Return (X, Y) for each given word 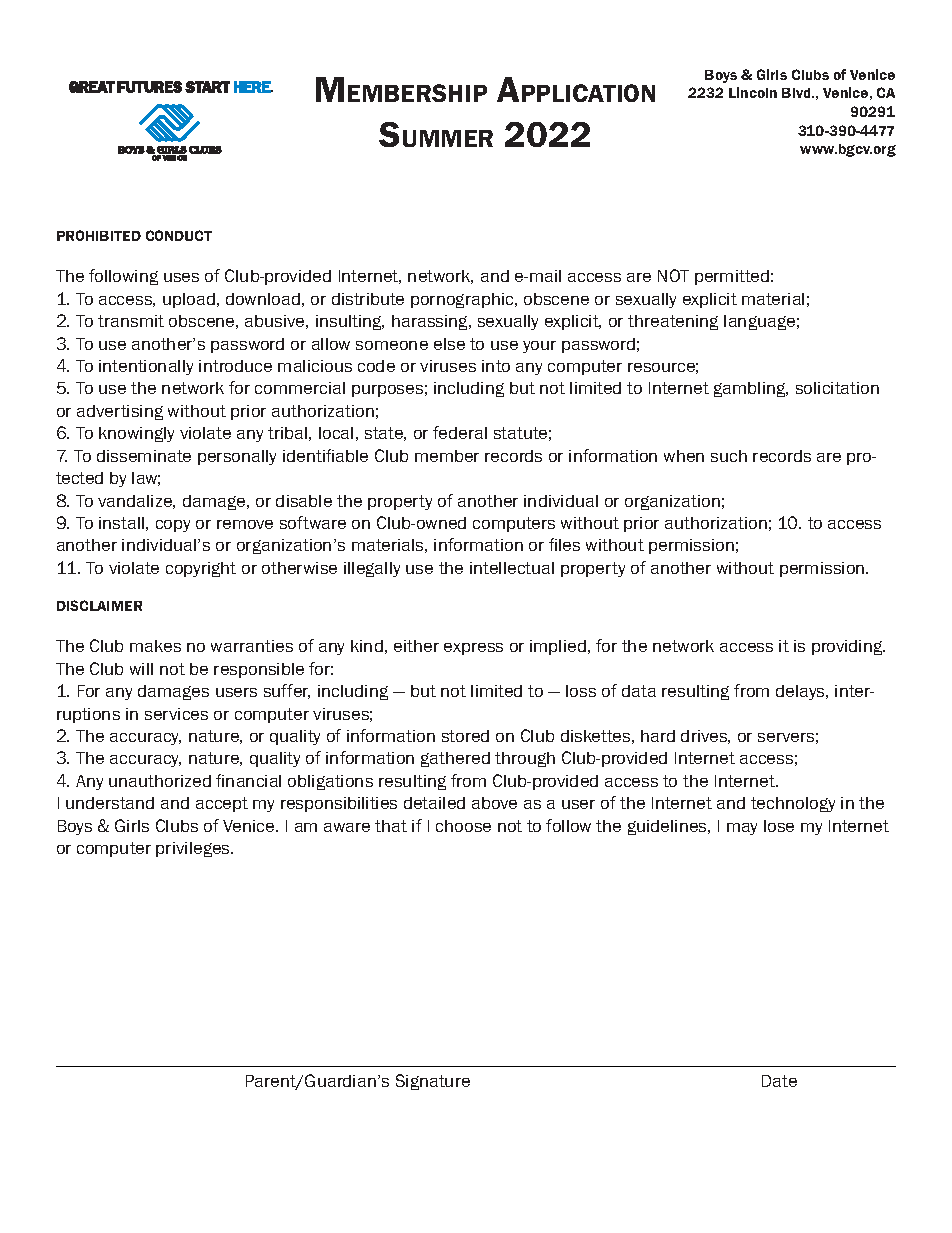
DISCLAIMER (99, 605)
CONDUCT (179, 235)
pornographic (463, 300)
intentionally (146, 367)
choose (463, 826)
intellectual (512, 568)
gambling (751, 389)
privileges (194, 849)
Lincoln (753, 92)
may (742, 829)
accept (222, 804)
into (496, 366)
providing (848, 647)
